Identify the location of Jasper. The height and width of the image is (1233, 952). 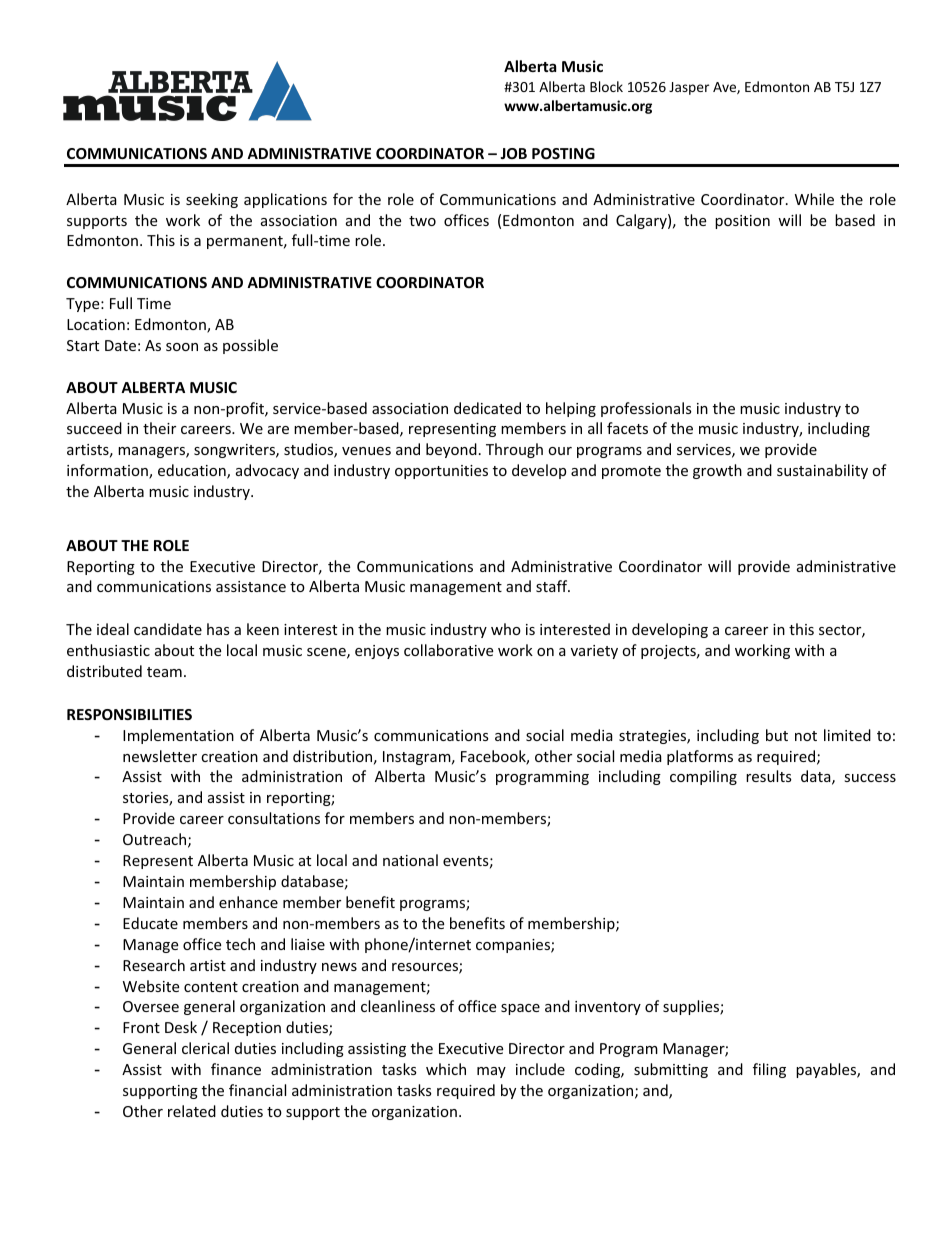
(689, 88).
